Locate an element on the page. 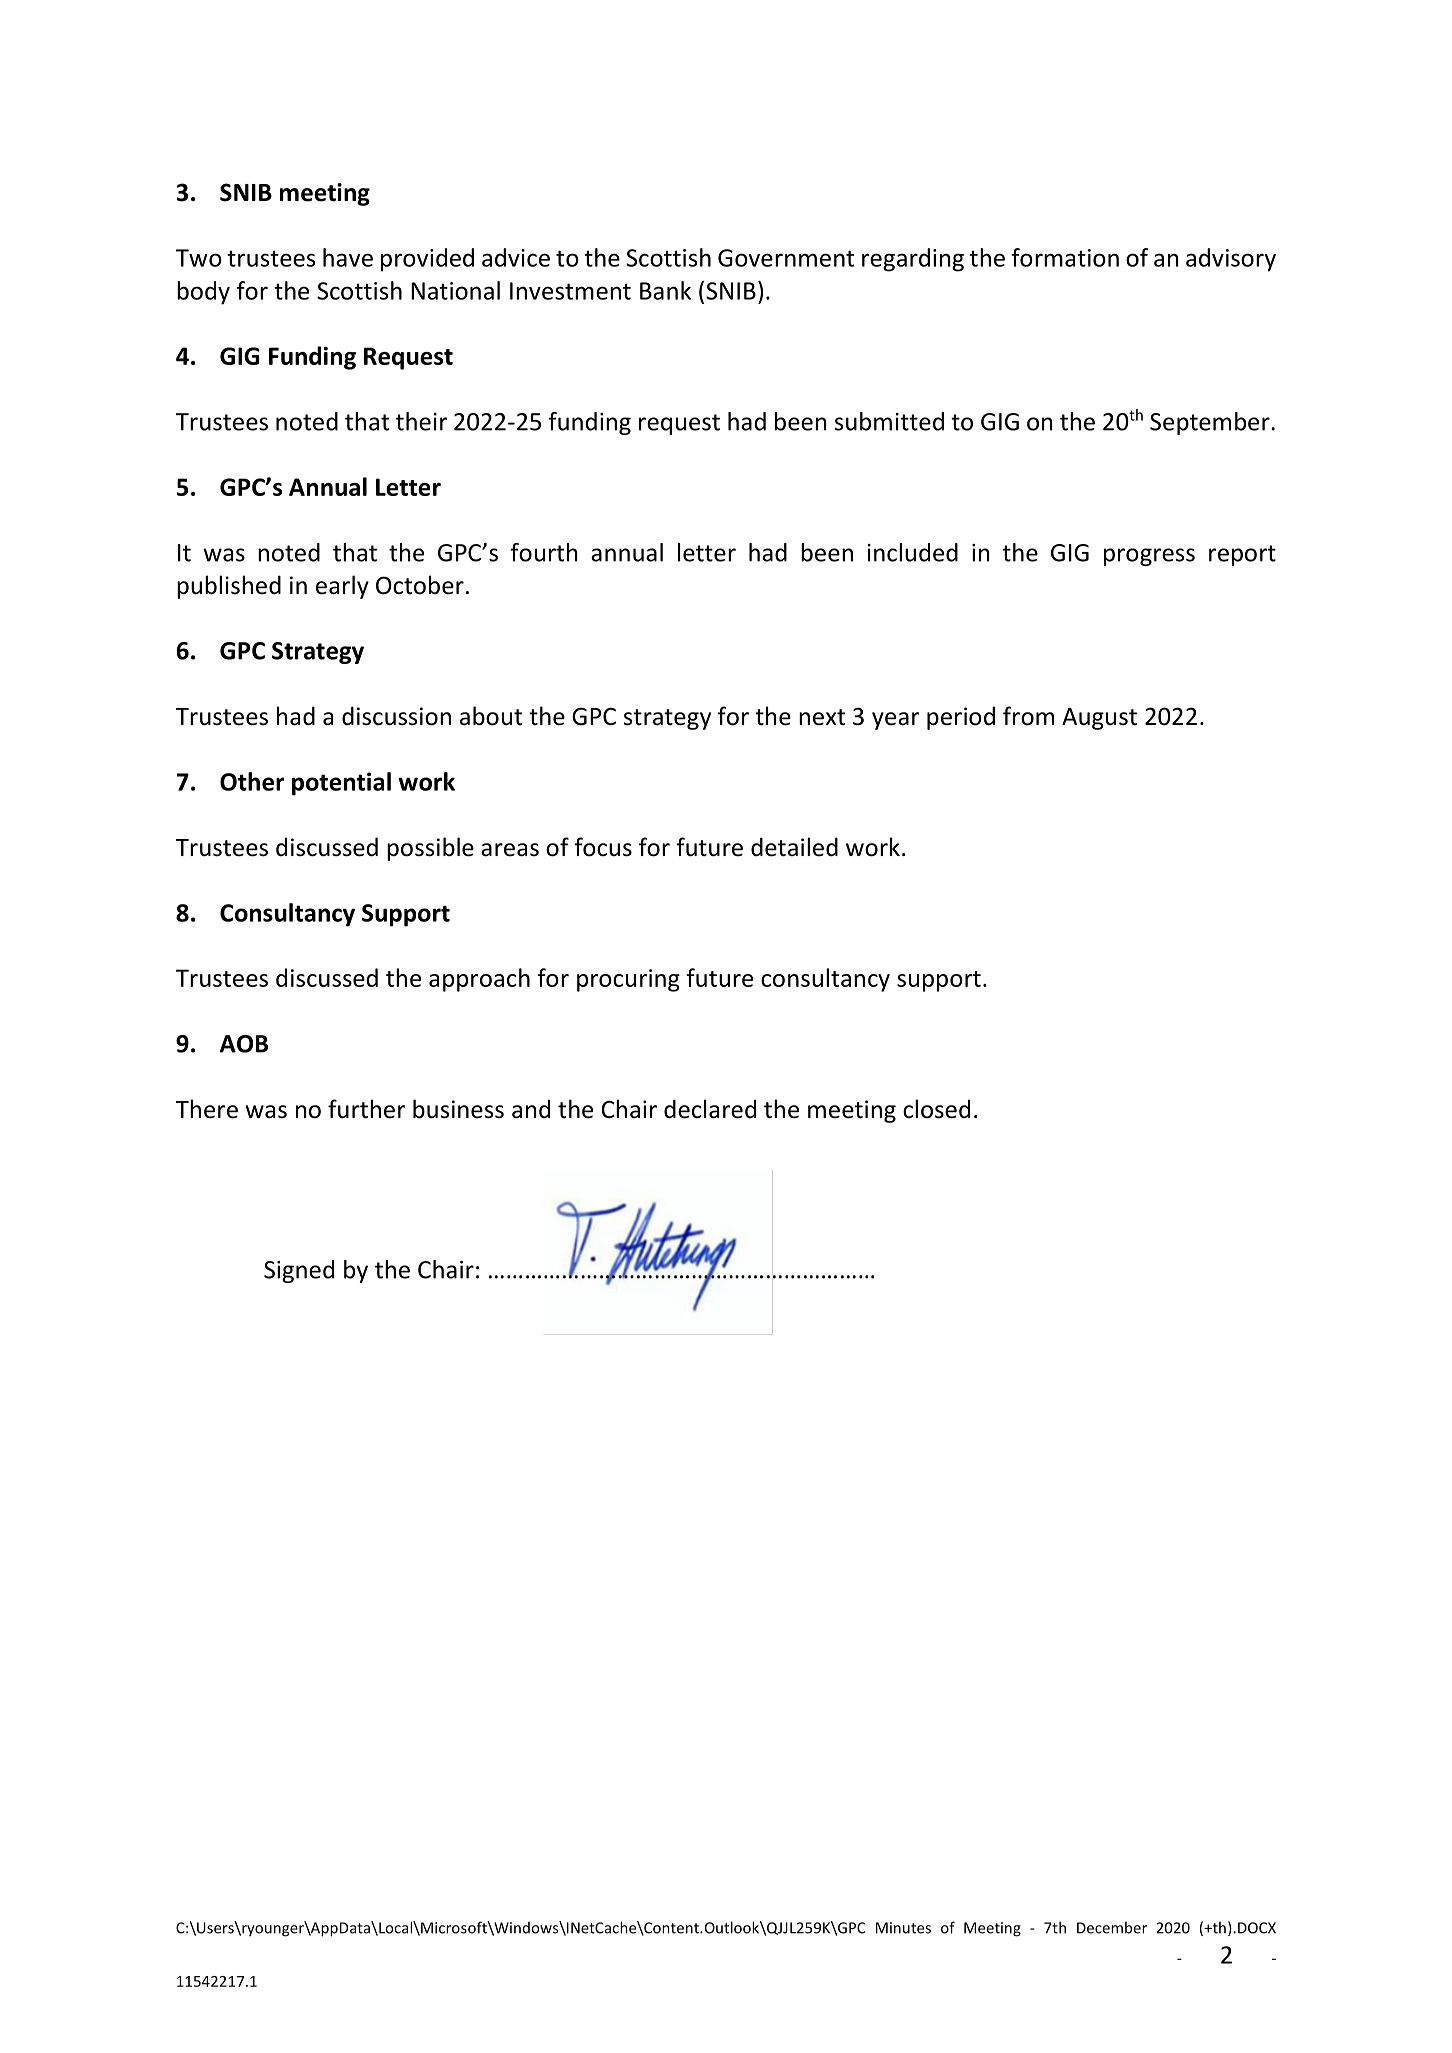  Minutes is located at coordinates (903, 1928).
